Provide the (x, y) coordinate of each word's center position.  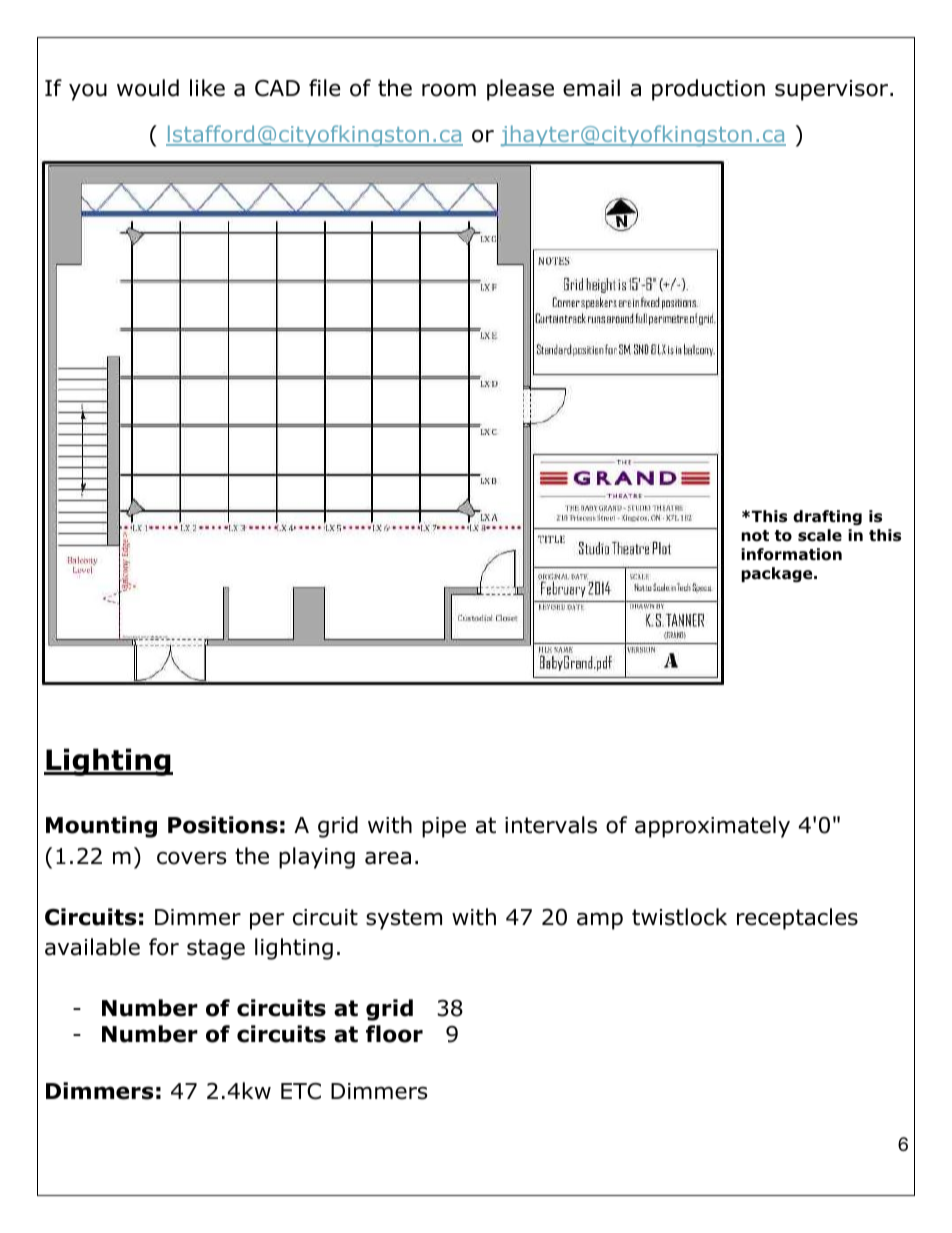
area (388, 858)
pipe (444, 827)
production (708, 90)
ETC (301, 1091)
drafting (827, 517)
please (520, 90)
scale (820, 535)
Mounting (101, 827)
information (791, 554)
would (148, 88)
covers (192, 858)
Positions (223, 825)
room (449, 90)
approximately (712, 827)
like (207, 88)
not (755, 536)
